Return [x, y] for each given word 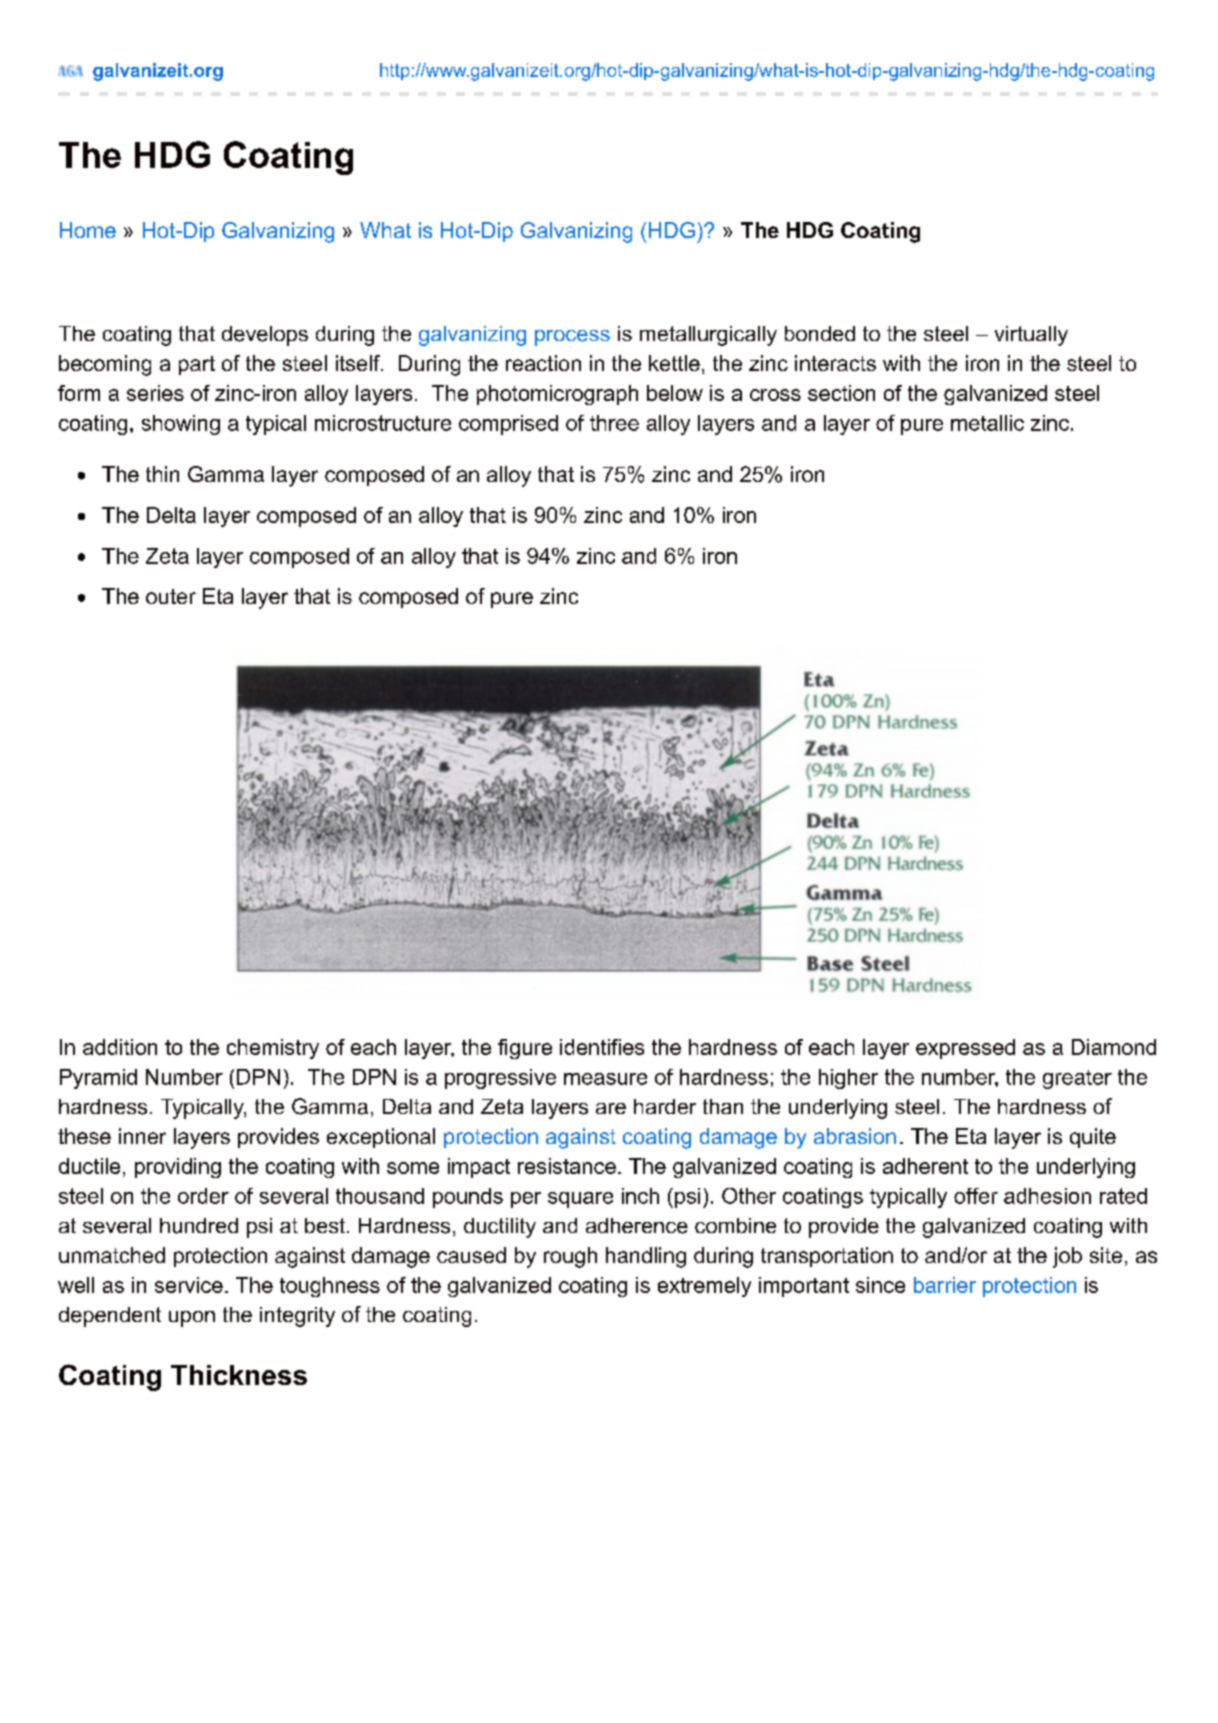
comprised [508, 425]
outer [171, 596]
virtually [1031, 336]
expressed [965, 1049]
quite [1093, 1138]
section [841, 393]
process [572, 338]
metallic [987, 423]
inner [142, 1136]
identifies [602, 1047]
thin [162, 474]
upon [192, 1319]
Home [88, 230]
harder [665, 1106]
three [614, 423]
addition [120, 1047]
